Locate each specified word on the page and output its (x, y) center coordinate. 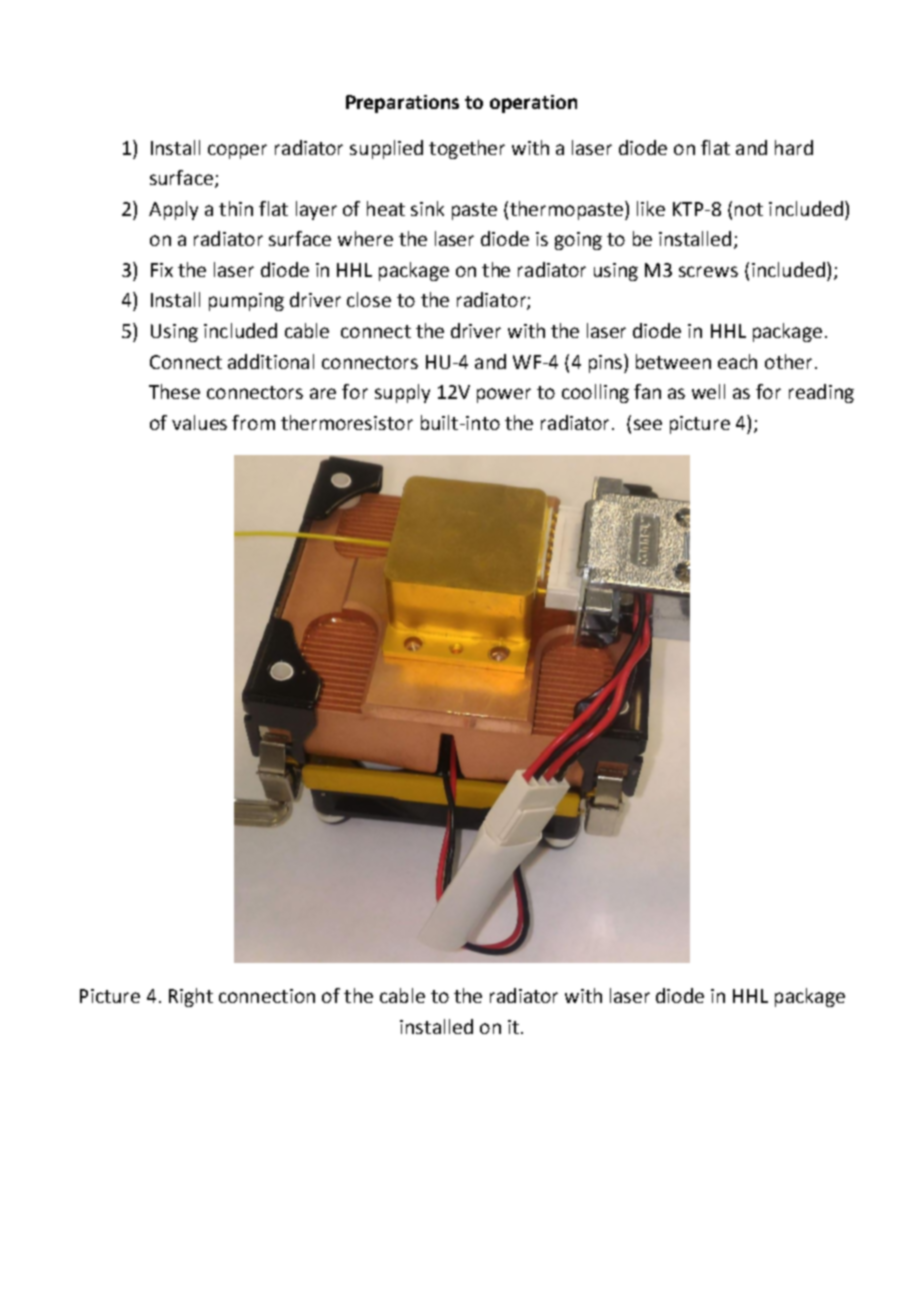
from (253, 422)
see (648, 424)
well (708, 391)
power (504, 395)
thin (236, 208)
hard (794, 147)
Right (191, 997)
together (467, 149)
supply (402, 393)
